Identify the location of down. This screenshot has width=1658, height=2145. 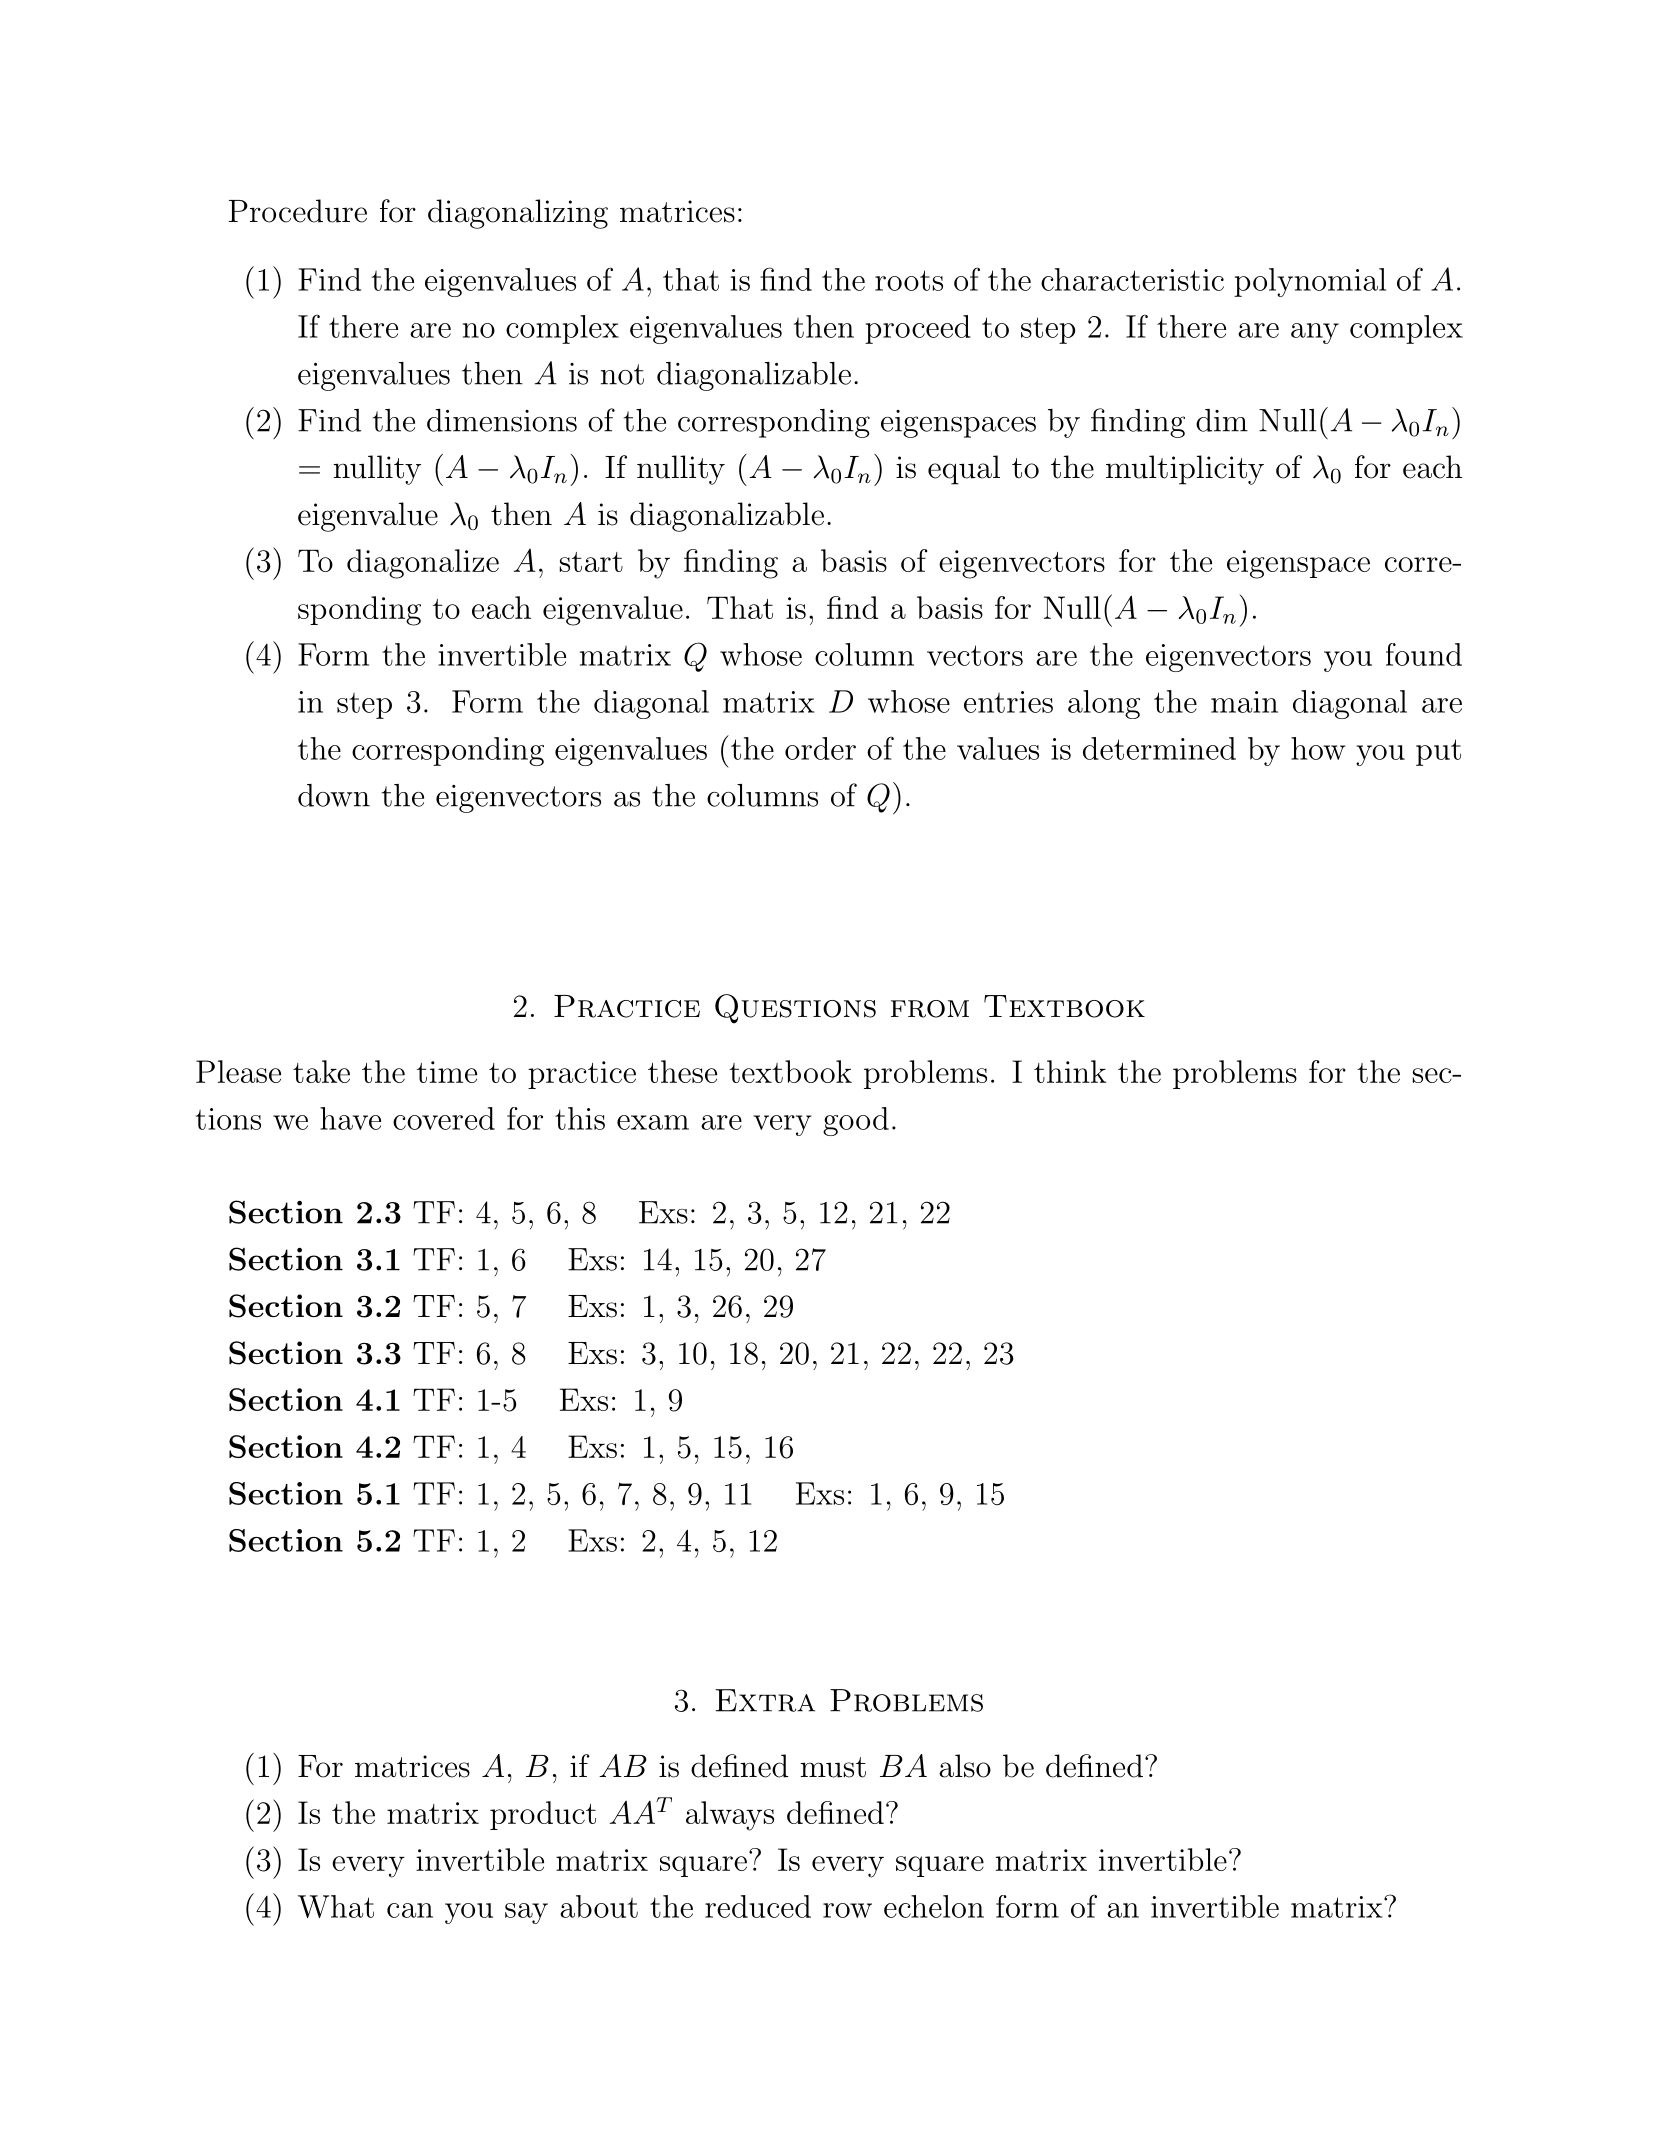
(334, 795).
